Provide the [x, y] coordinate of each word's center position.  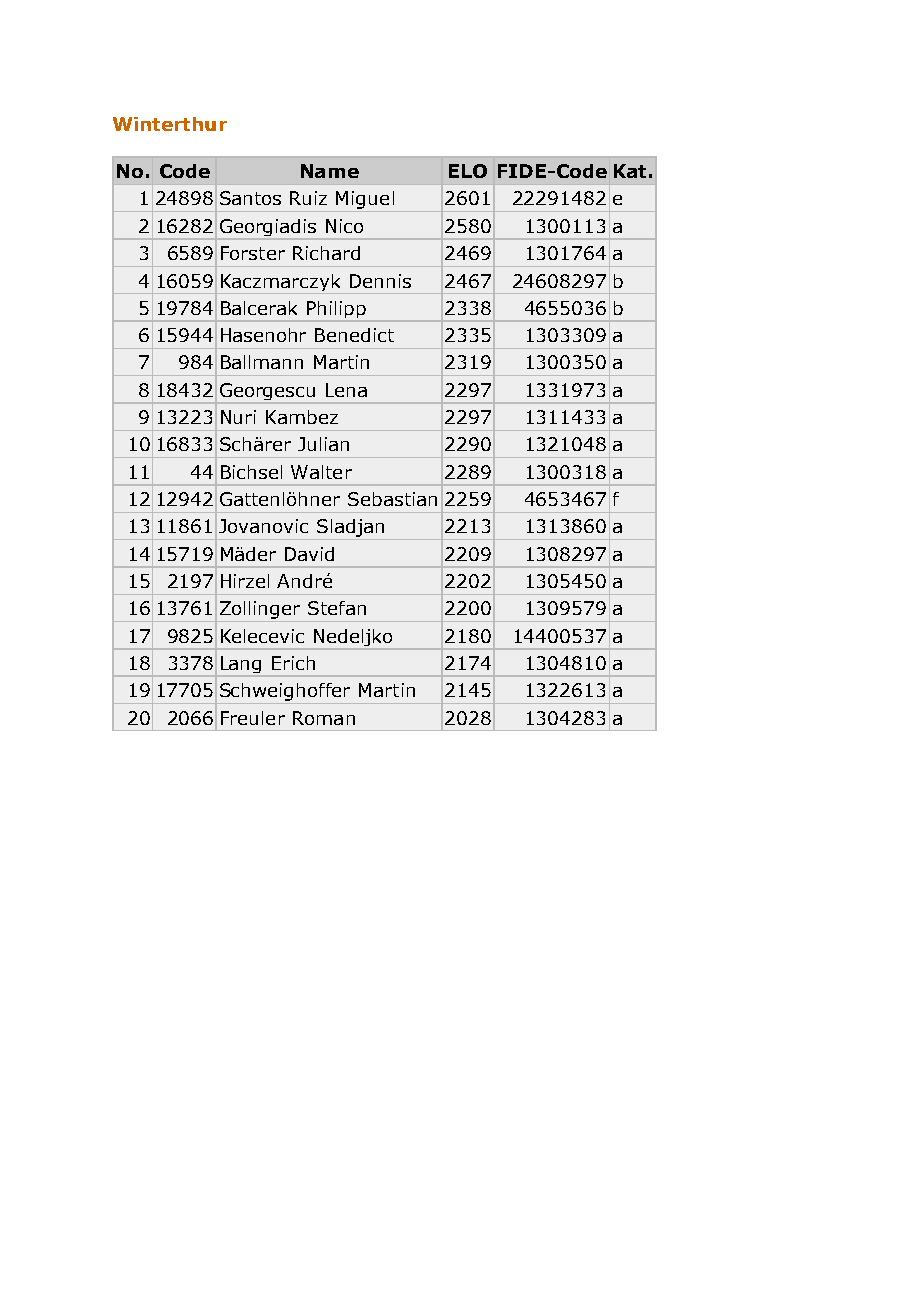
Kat [630, 171]
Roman [324, 718]
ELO [468, 171]
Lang [241, 666]
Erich [293, 663]
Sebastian [392, 499]
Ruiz [308, 198]
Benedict [354, 335]
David [309, 554]
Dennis [380, 281]
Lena [346, 390]
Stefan [337, 608]
